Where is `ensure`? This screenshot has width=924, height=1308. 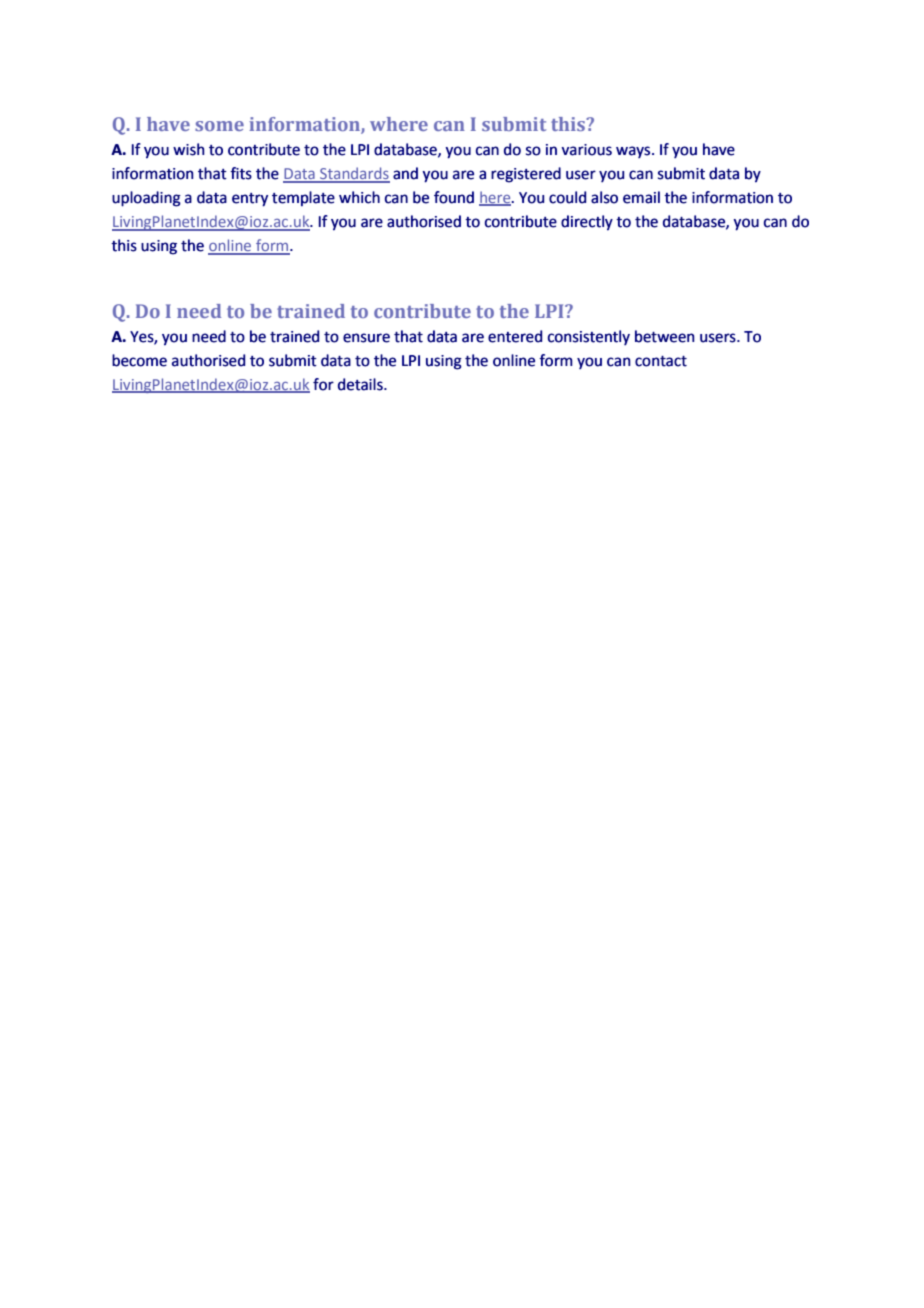 ensure is located at coordinates (366, 338).
